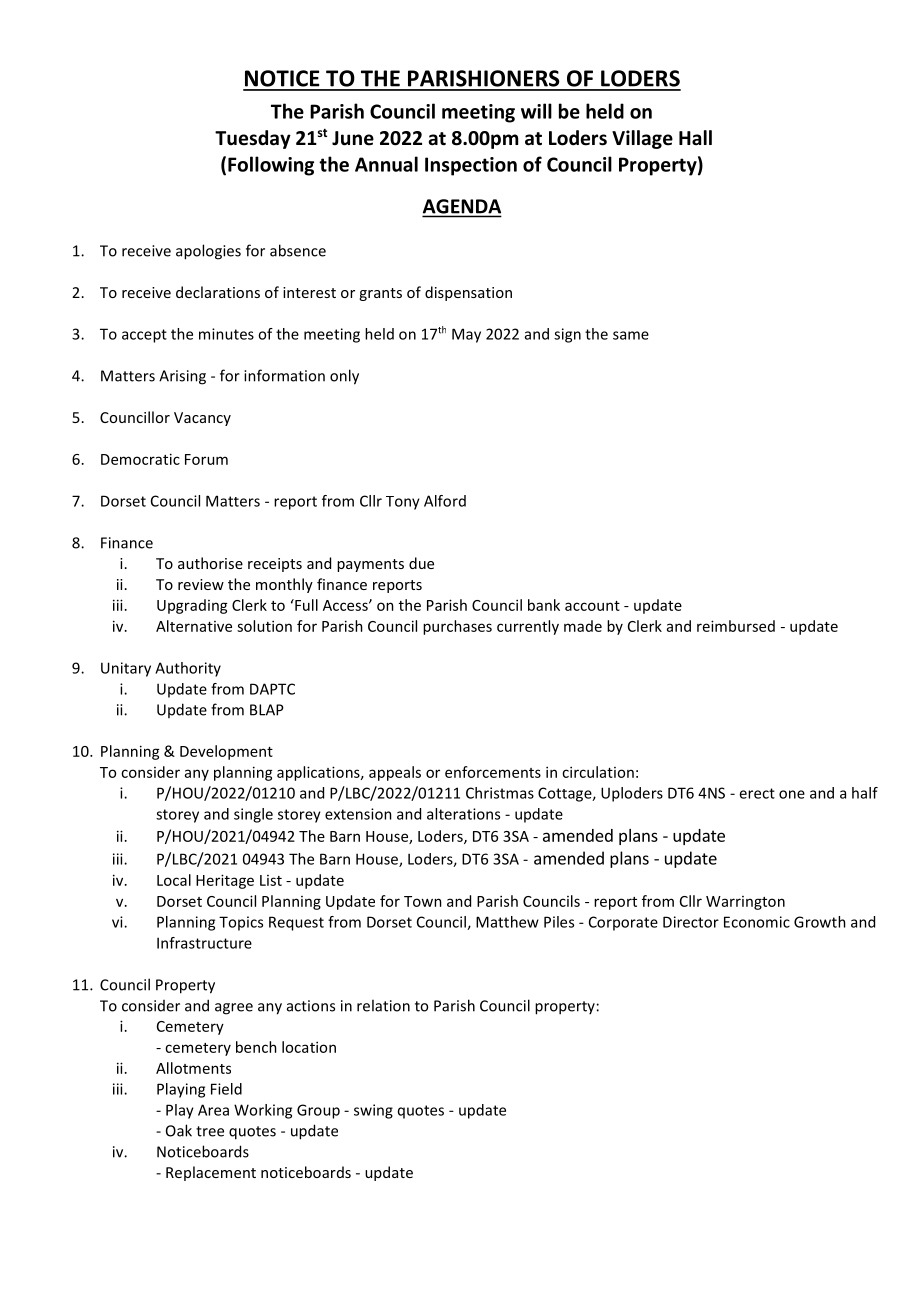  What do you see at coordinates (253, 139) in the screenshot?
I see `Tuesday` at bounding box center [253, 139].
